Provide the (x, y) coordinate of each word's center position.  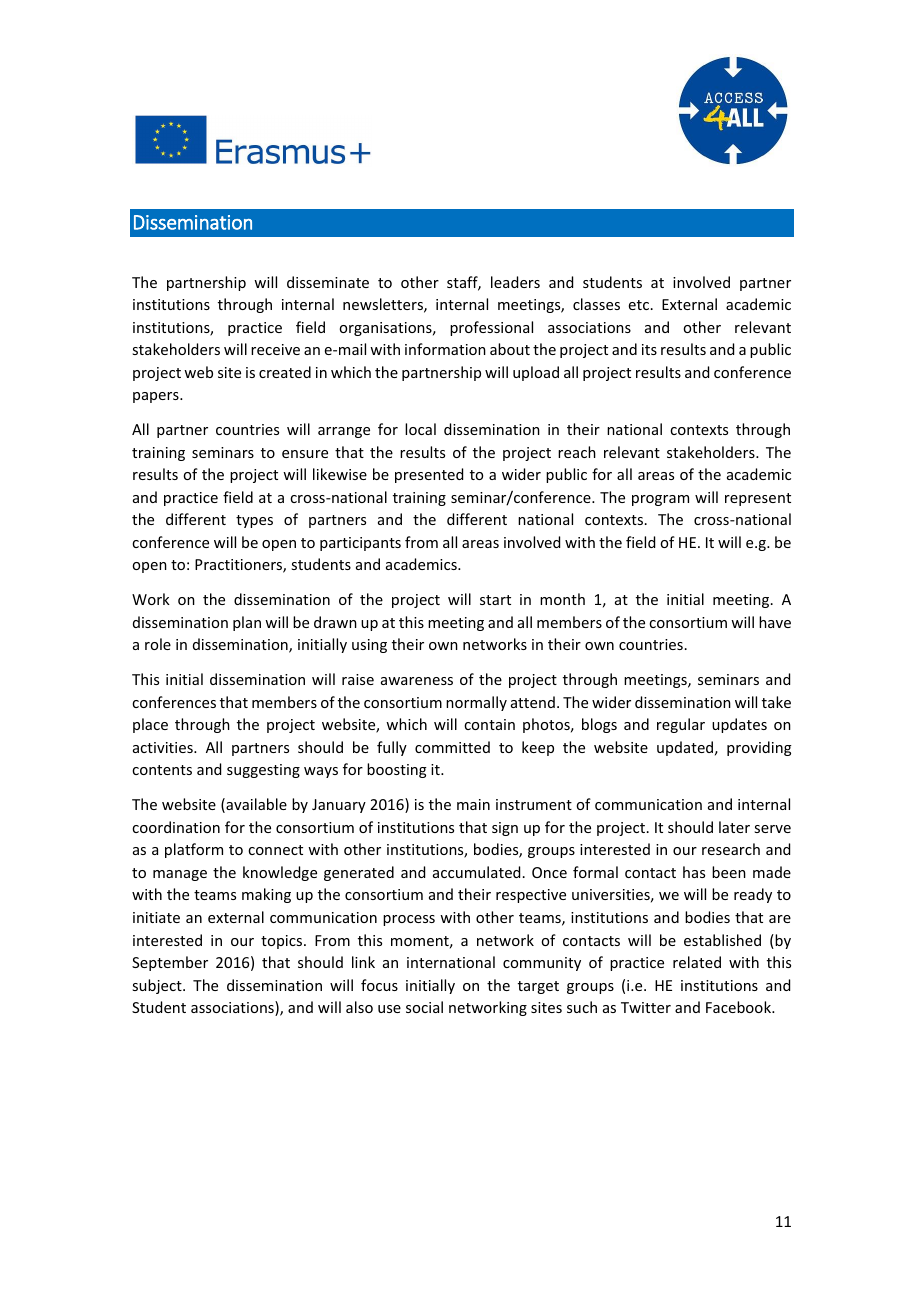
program (660, 500)
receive (275, 349)
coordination (176, 827)
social (424, 1007)
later (734, 827)
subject (158, 986)
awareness (417, 681)
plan (247, 623)
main (473, 804)
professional (491, 328)
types (254, 521)
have (775, 622)
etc (639, 305)
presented (429, 475)
